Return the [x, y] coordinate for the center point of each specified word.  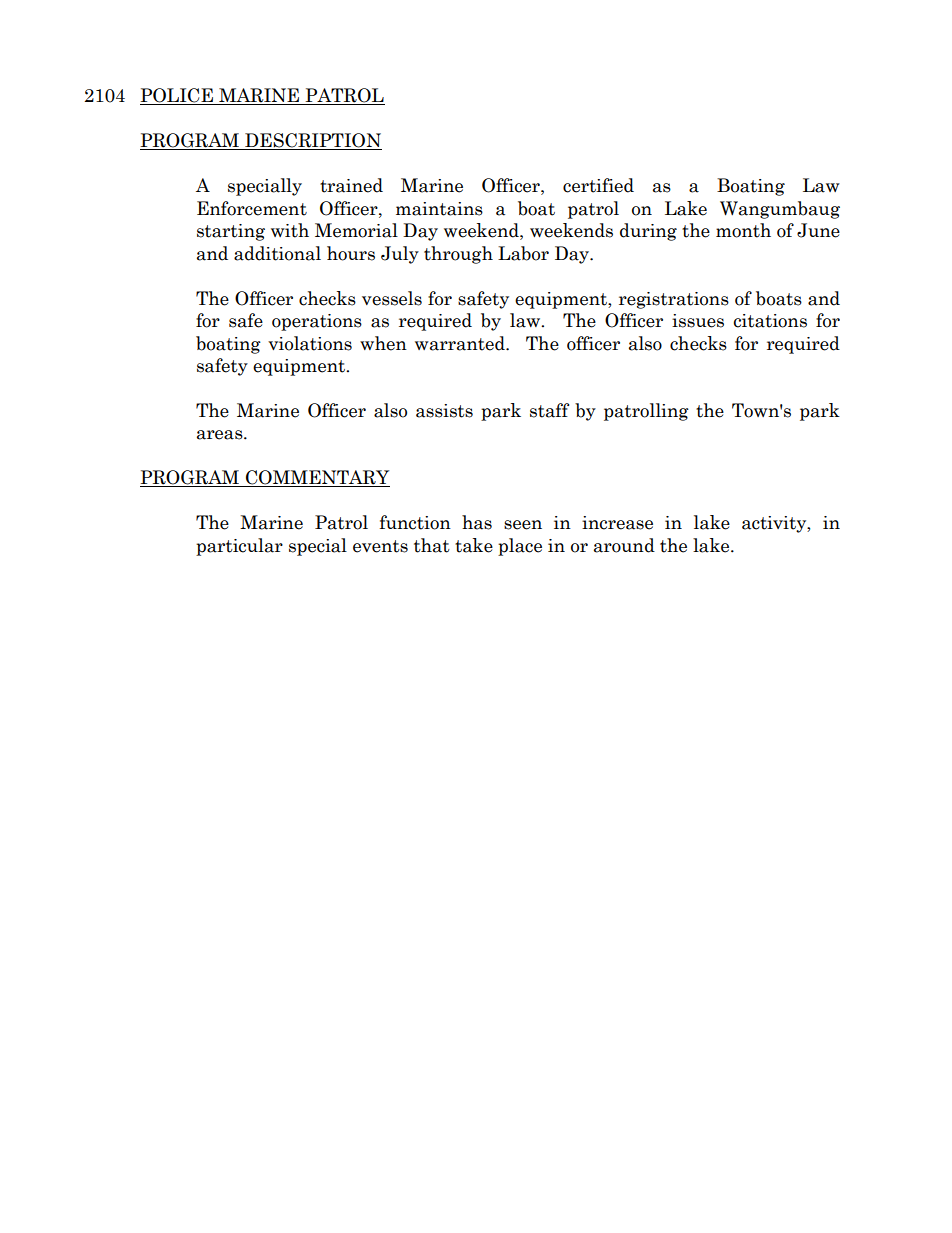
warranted [461, 343]
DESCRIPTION [312, 141]
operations [317, 322]
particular [239, 547]
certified [598, 185]
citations [770, 321]
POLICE [177, 96]
